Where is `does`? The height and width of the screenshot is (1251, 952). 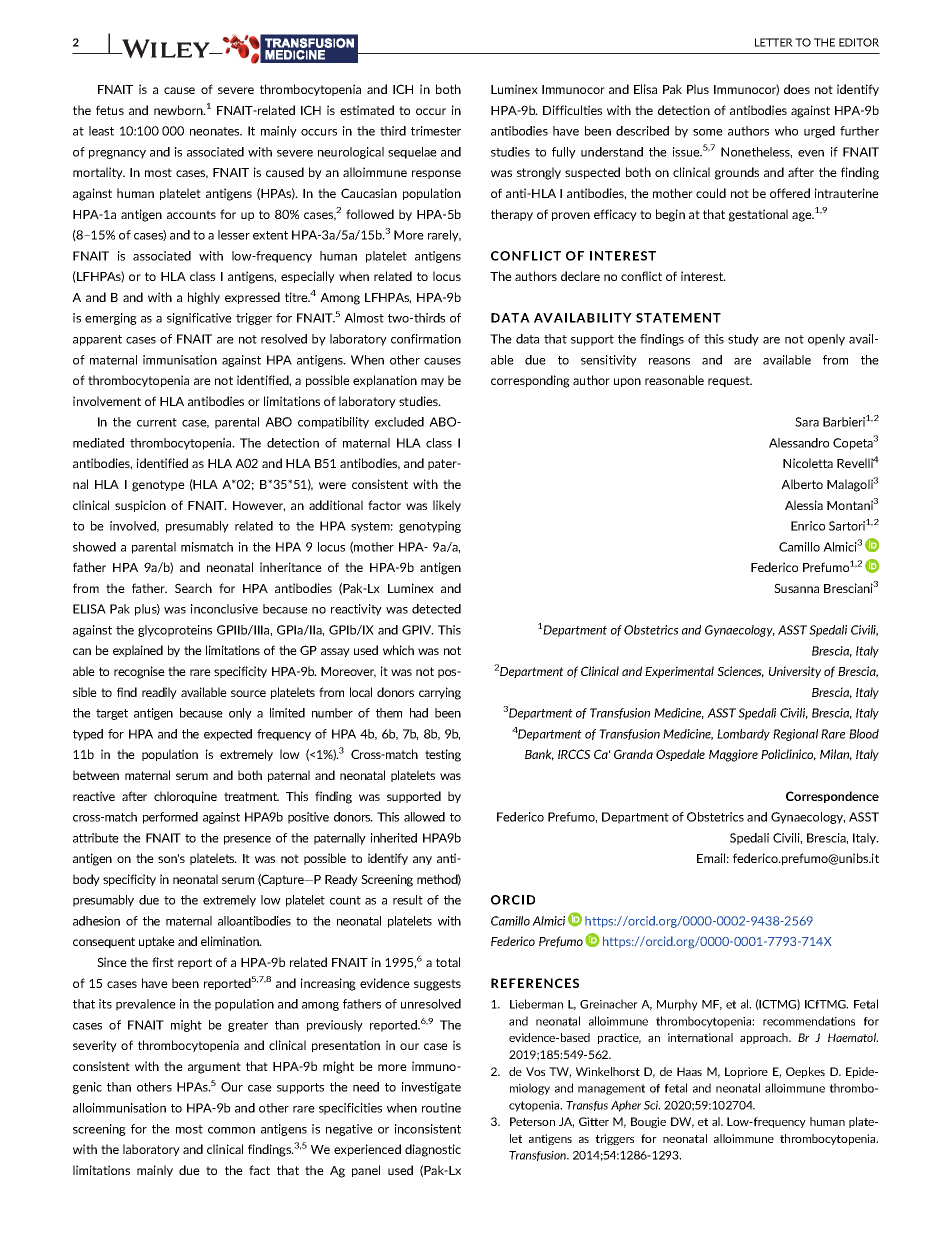 does is located at coordinates (797, 89).
